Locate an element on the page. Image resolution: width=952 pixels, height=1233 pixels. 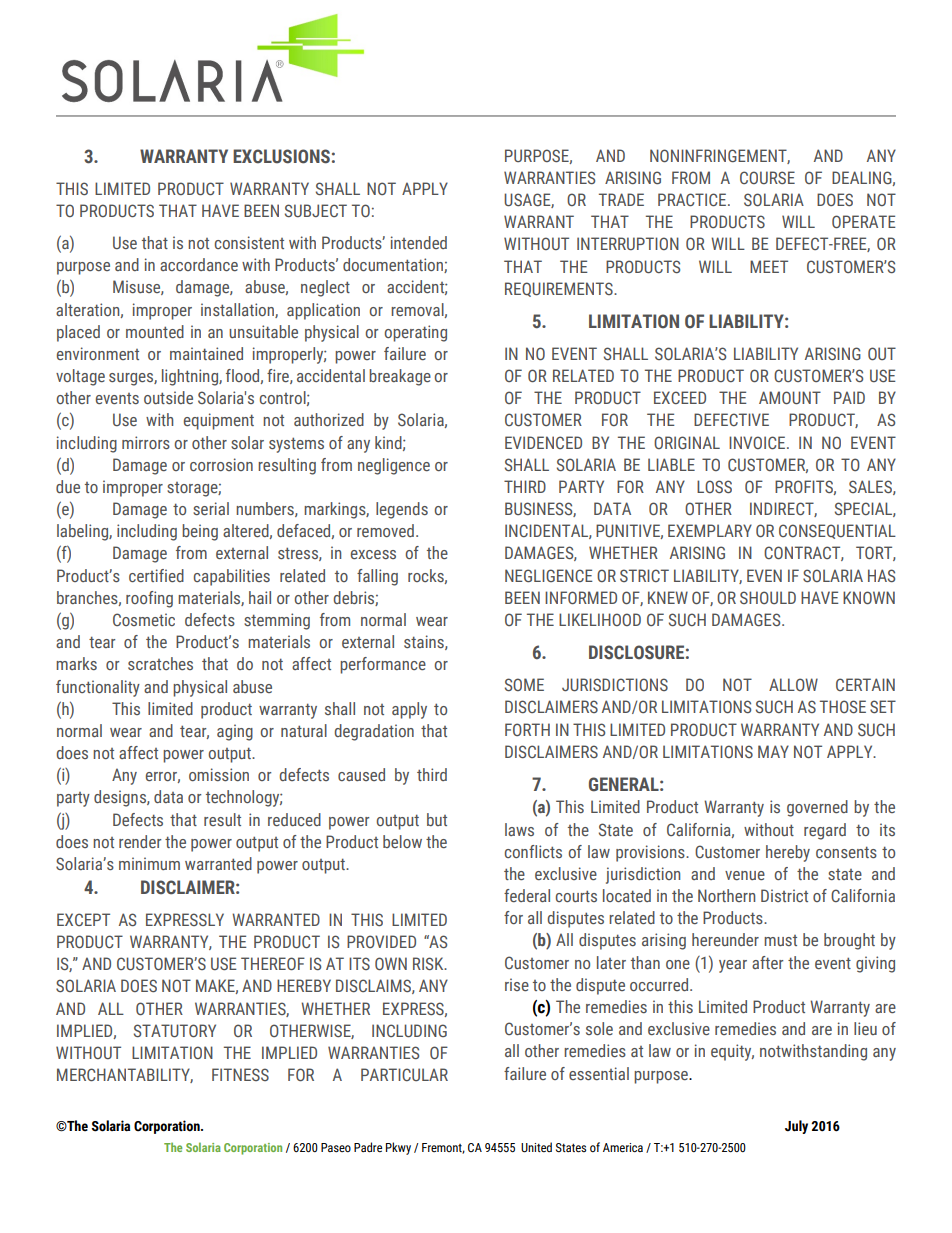
breakage is located at coordinates (400, 377).
